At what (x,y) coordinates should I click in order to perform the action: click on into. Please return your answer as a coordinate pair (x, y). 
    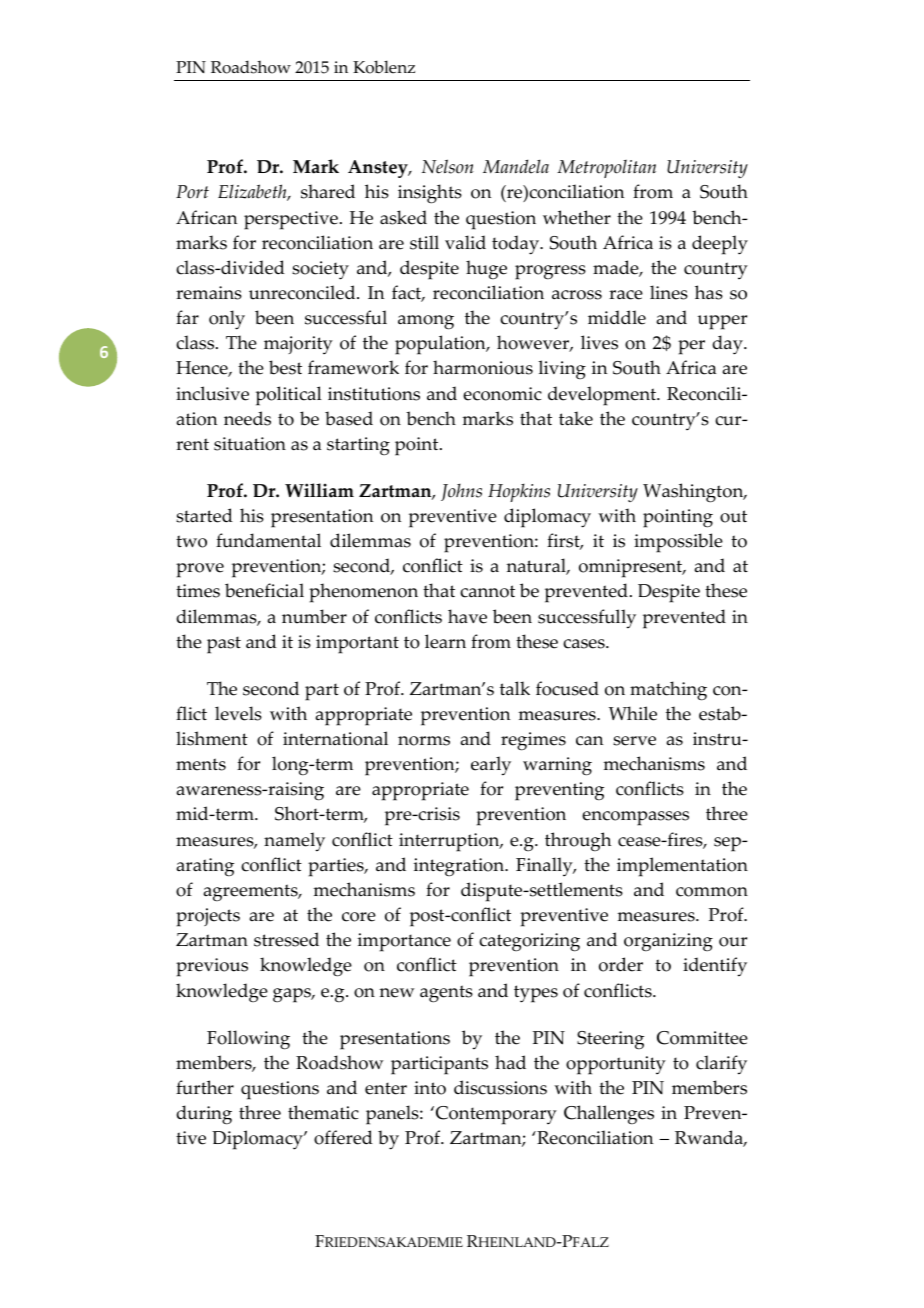
    Looking at the image, I should click on (430, 1088).
